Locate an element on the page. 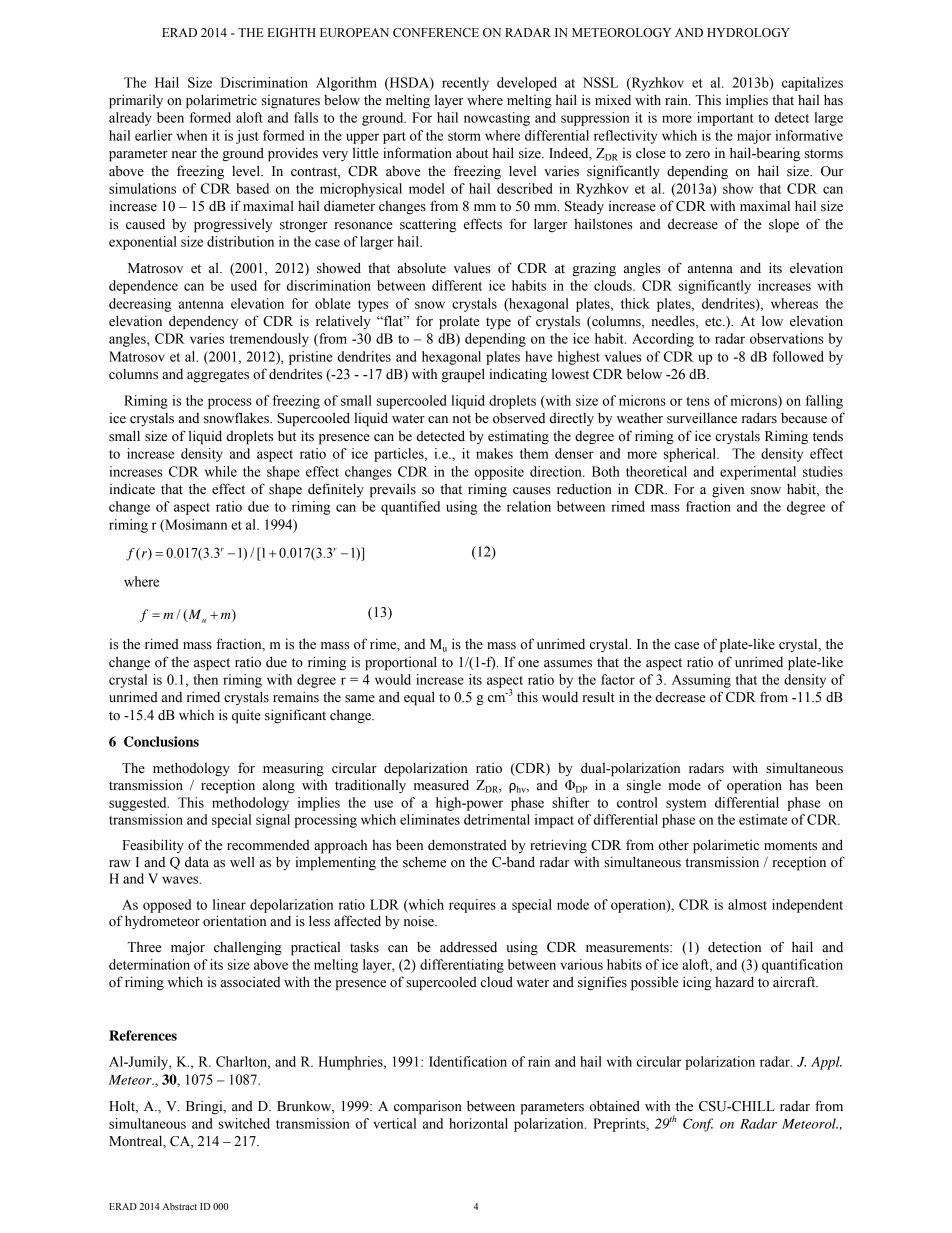 The height and width of the page is (1233, 952). proportional is located at coordinates (401, 663).
